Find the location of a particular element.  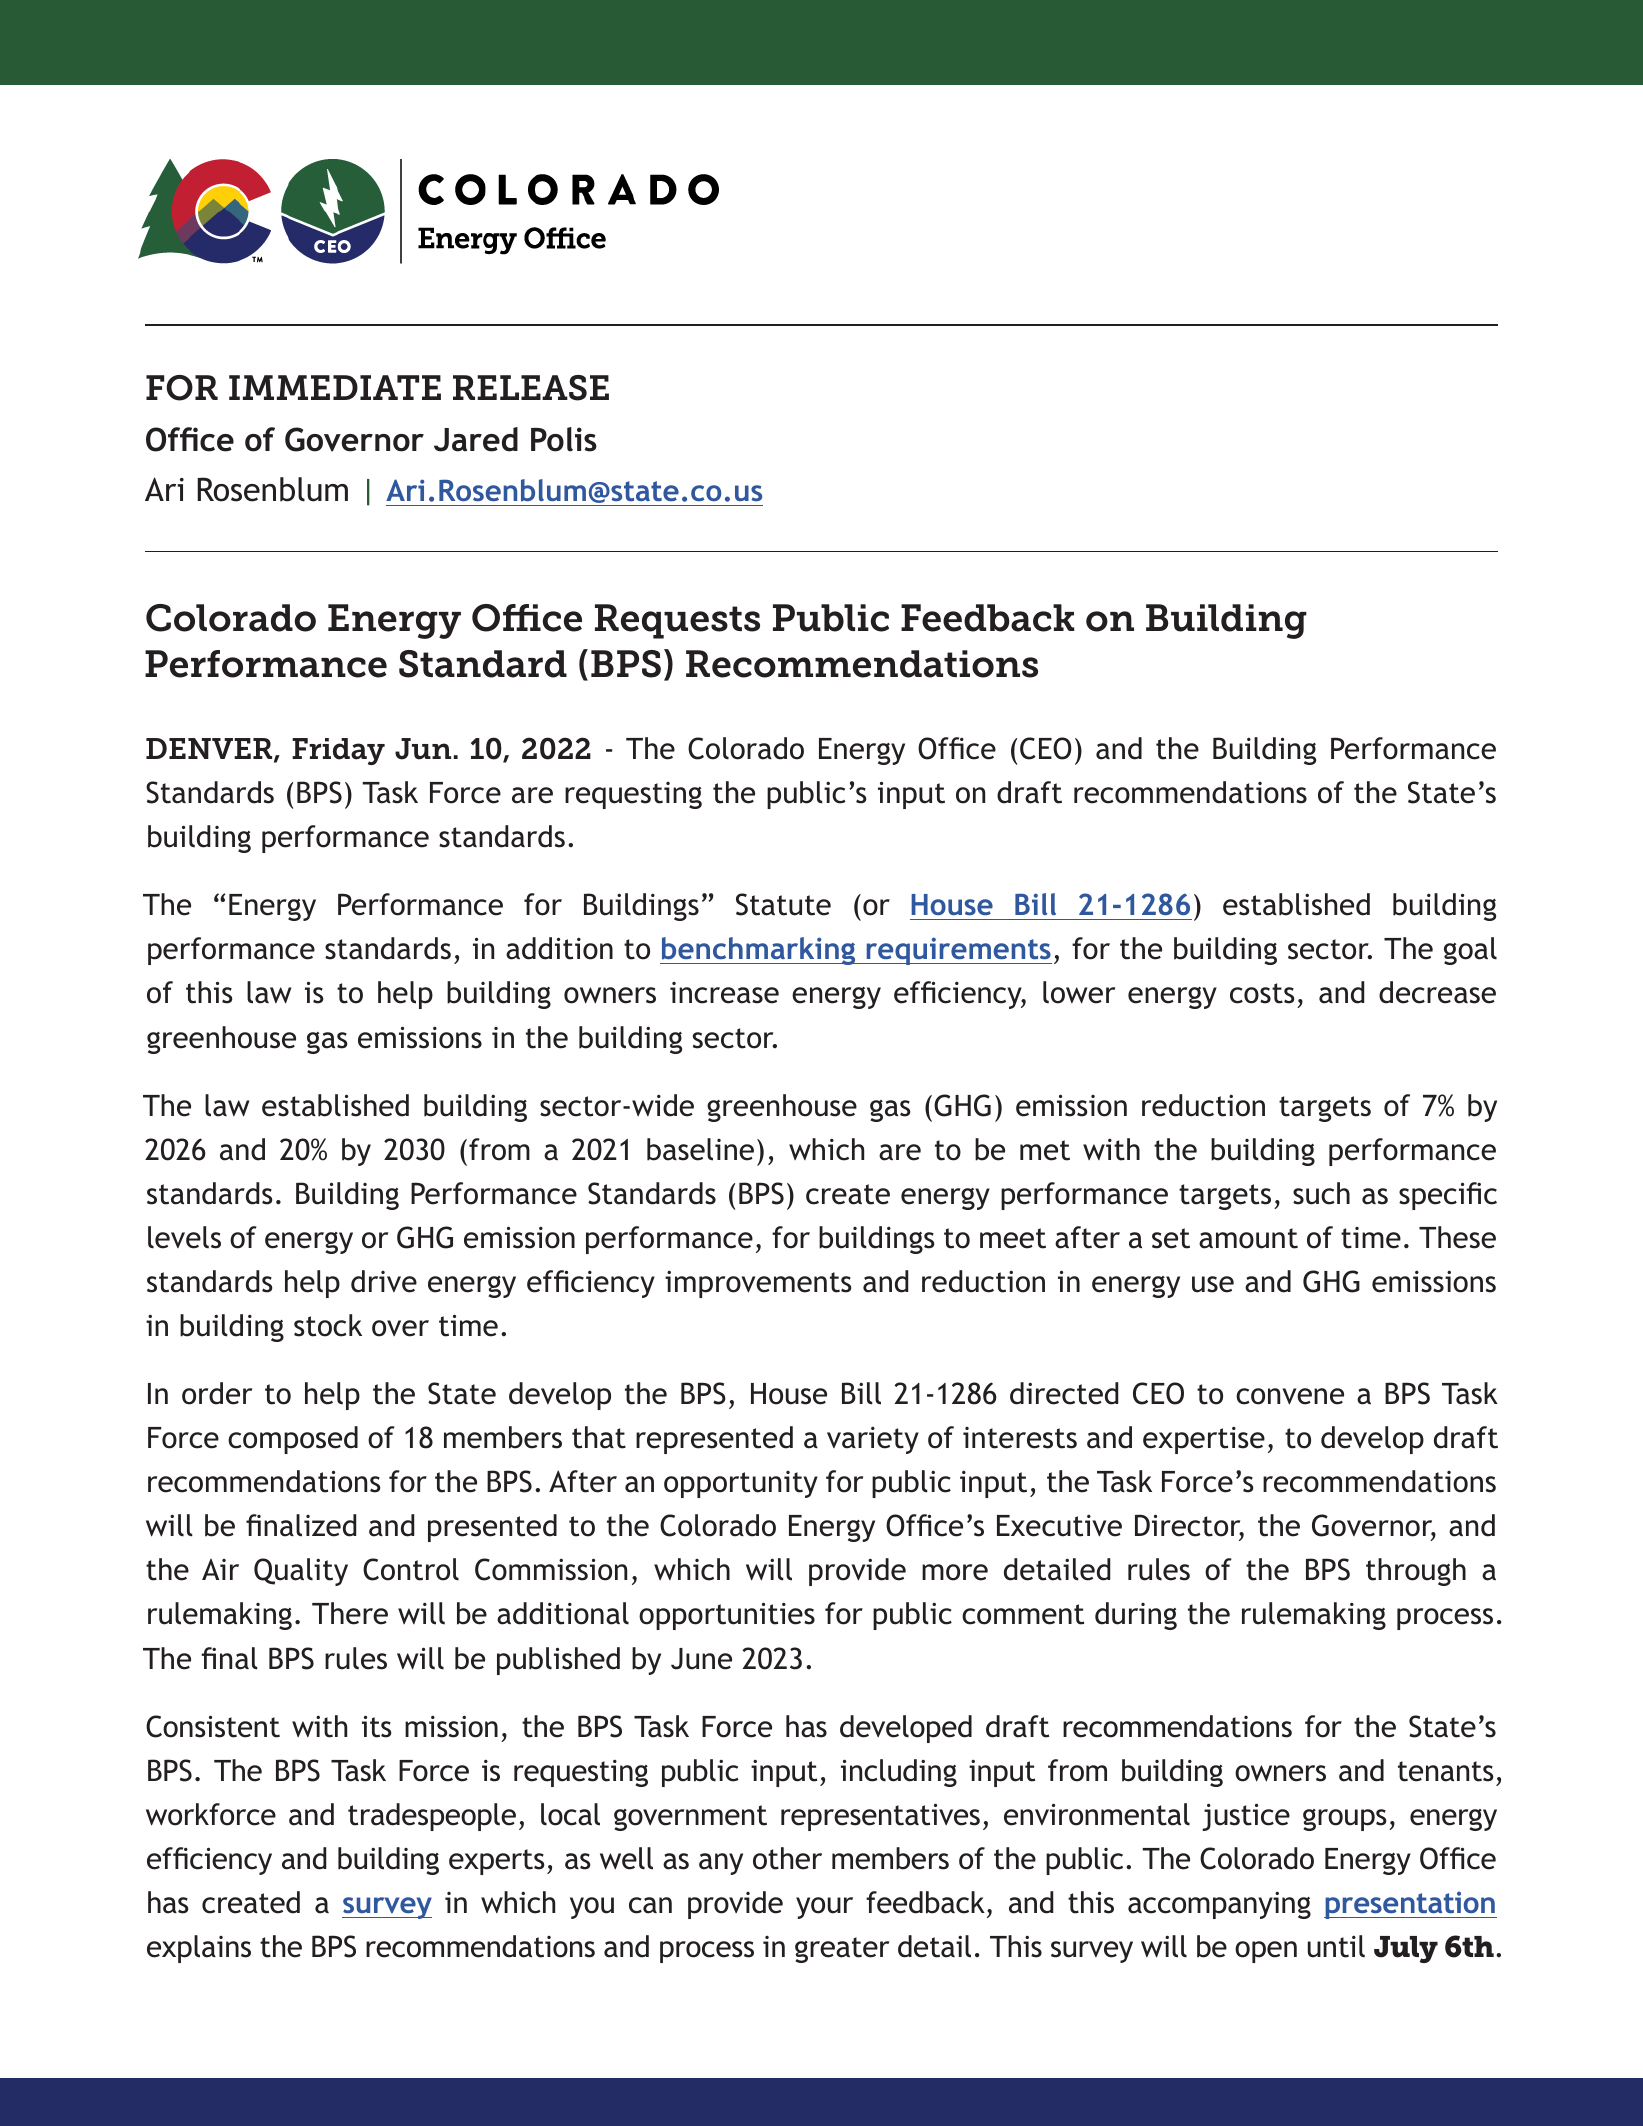

opportunities is located at coordinates (727, 1616).
